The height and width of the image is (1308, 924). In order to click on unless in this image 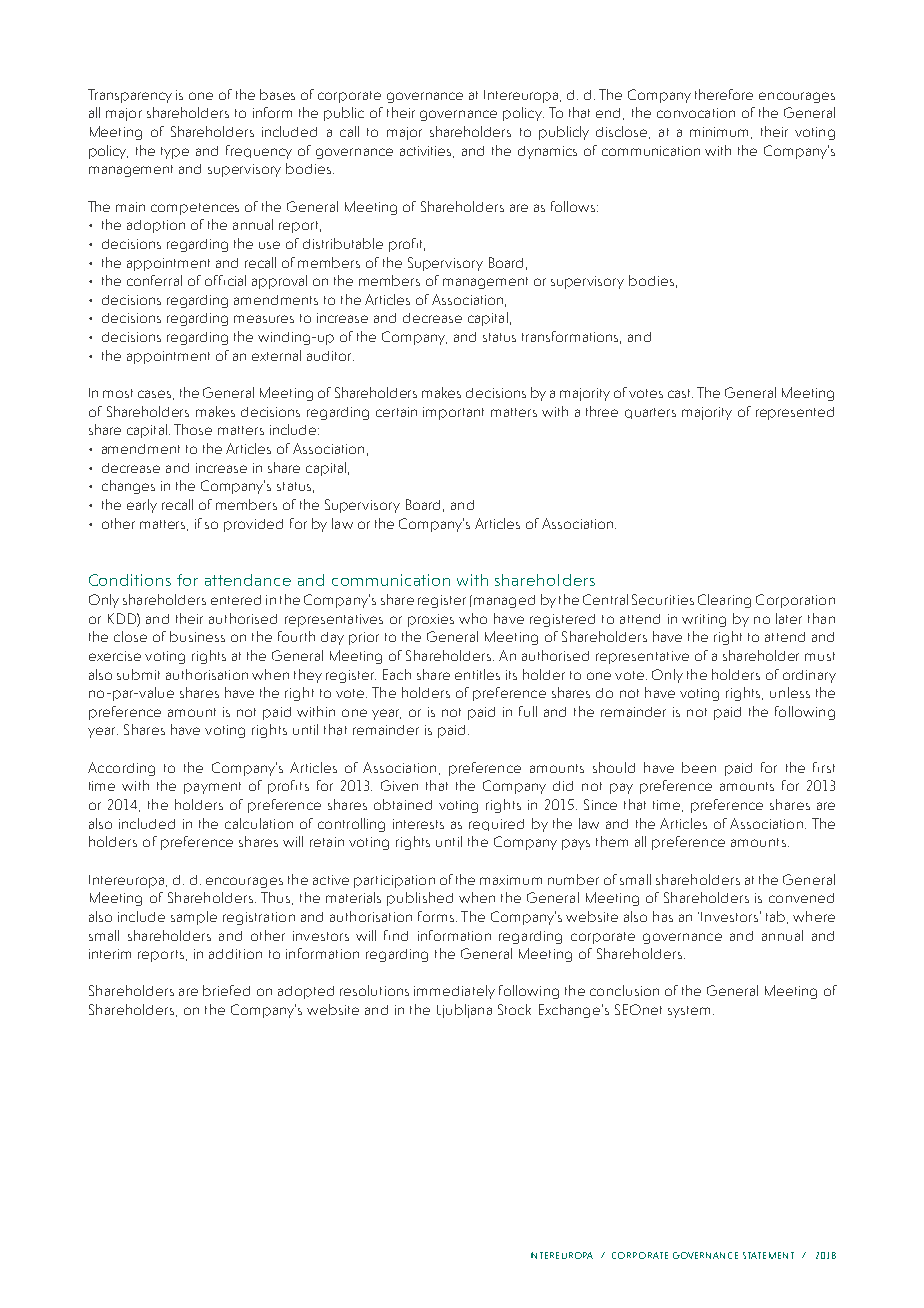, I will do `click(790, 692)`.
